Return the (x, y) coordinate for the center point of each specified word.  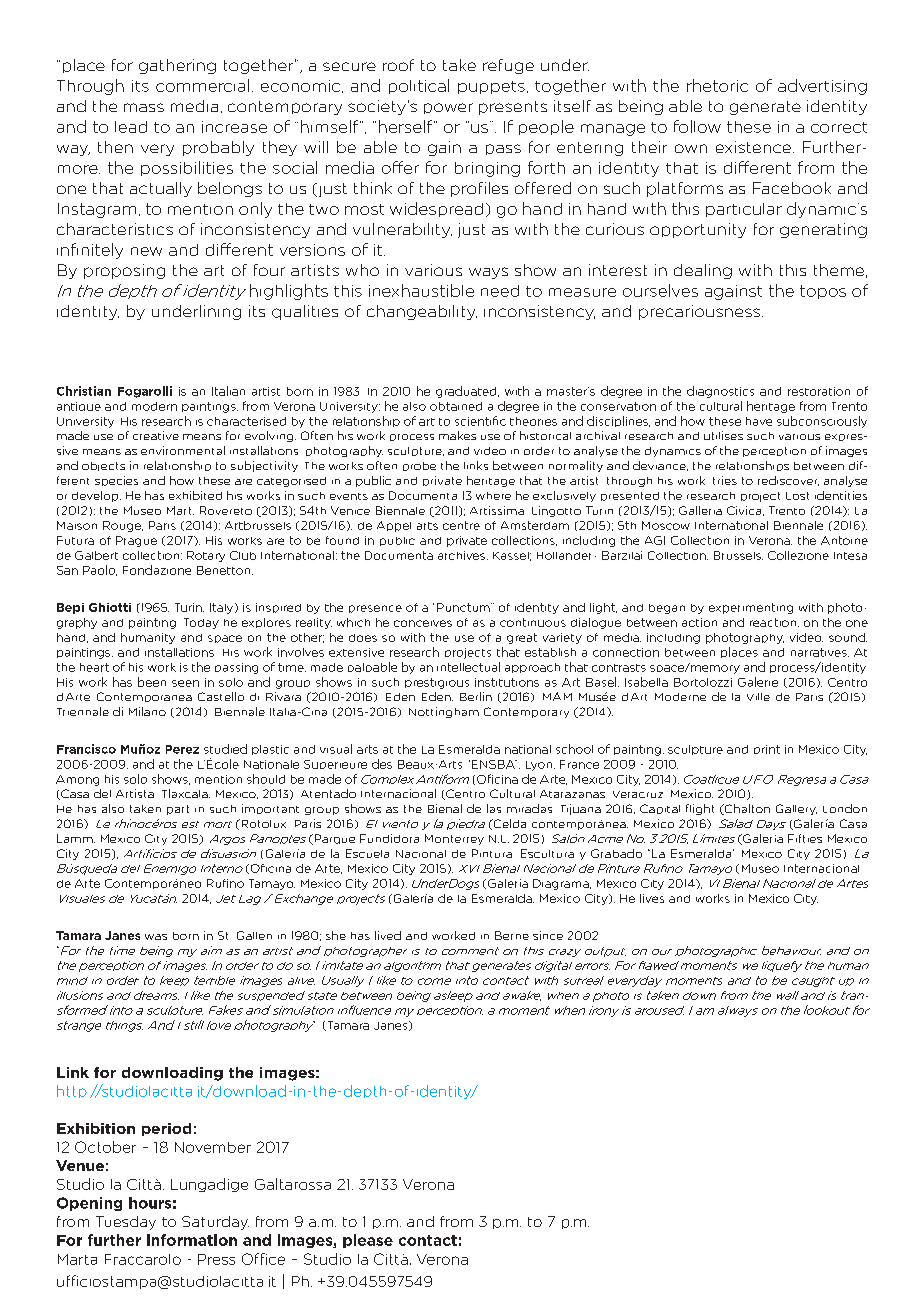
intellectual (468, 667)
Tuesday (126, 1223)
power (448, 108)
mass (144, 107)
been (152, 682)
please (368, 1241)
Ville (758, 697)
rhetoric (717, 85)
